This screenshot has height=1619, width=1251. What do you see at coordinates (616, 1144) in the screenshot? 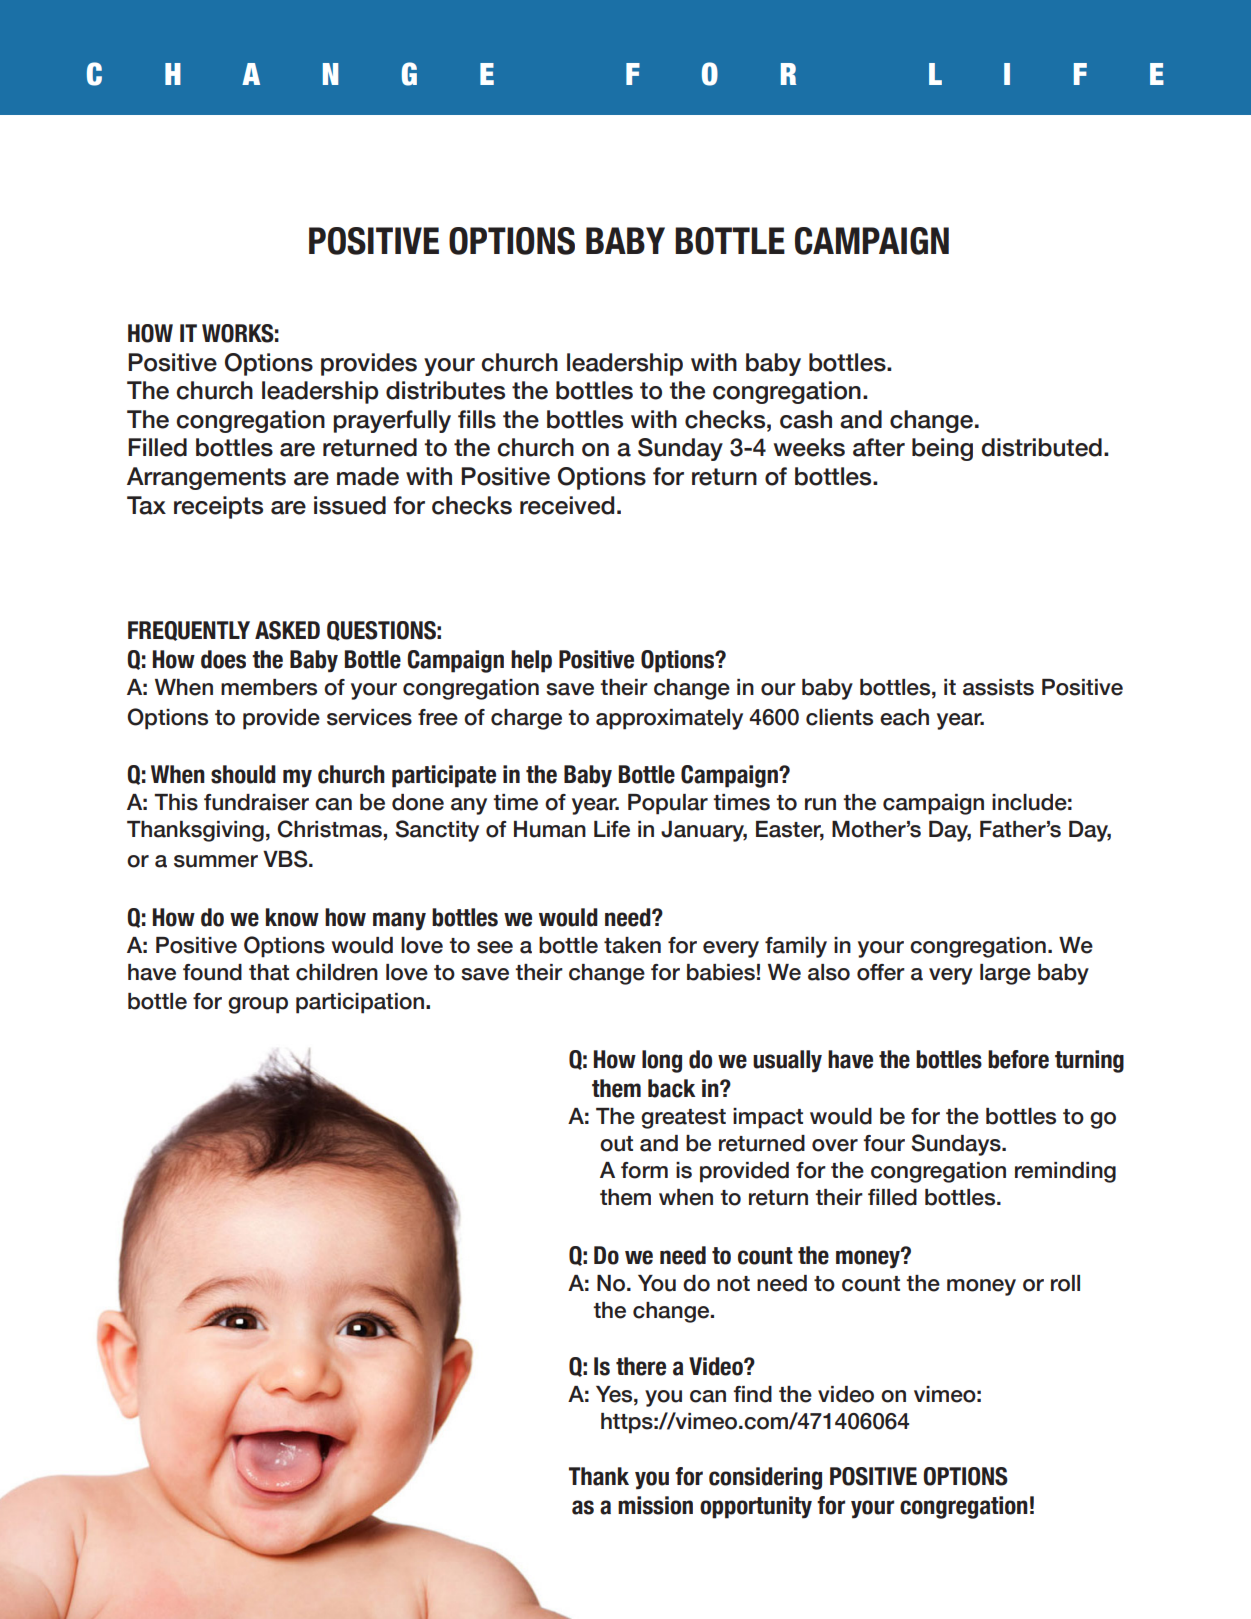
I see `out` at bounding box center [616, 1144].
